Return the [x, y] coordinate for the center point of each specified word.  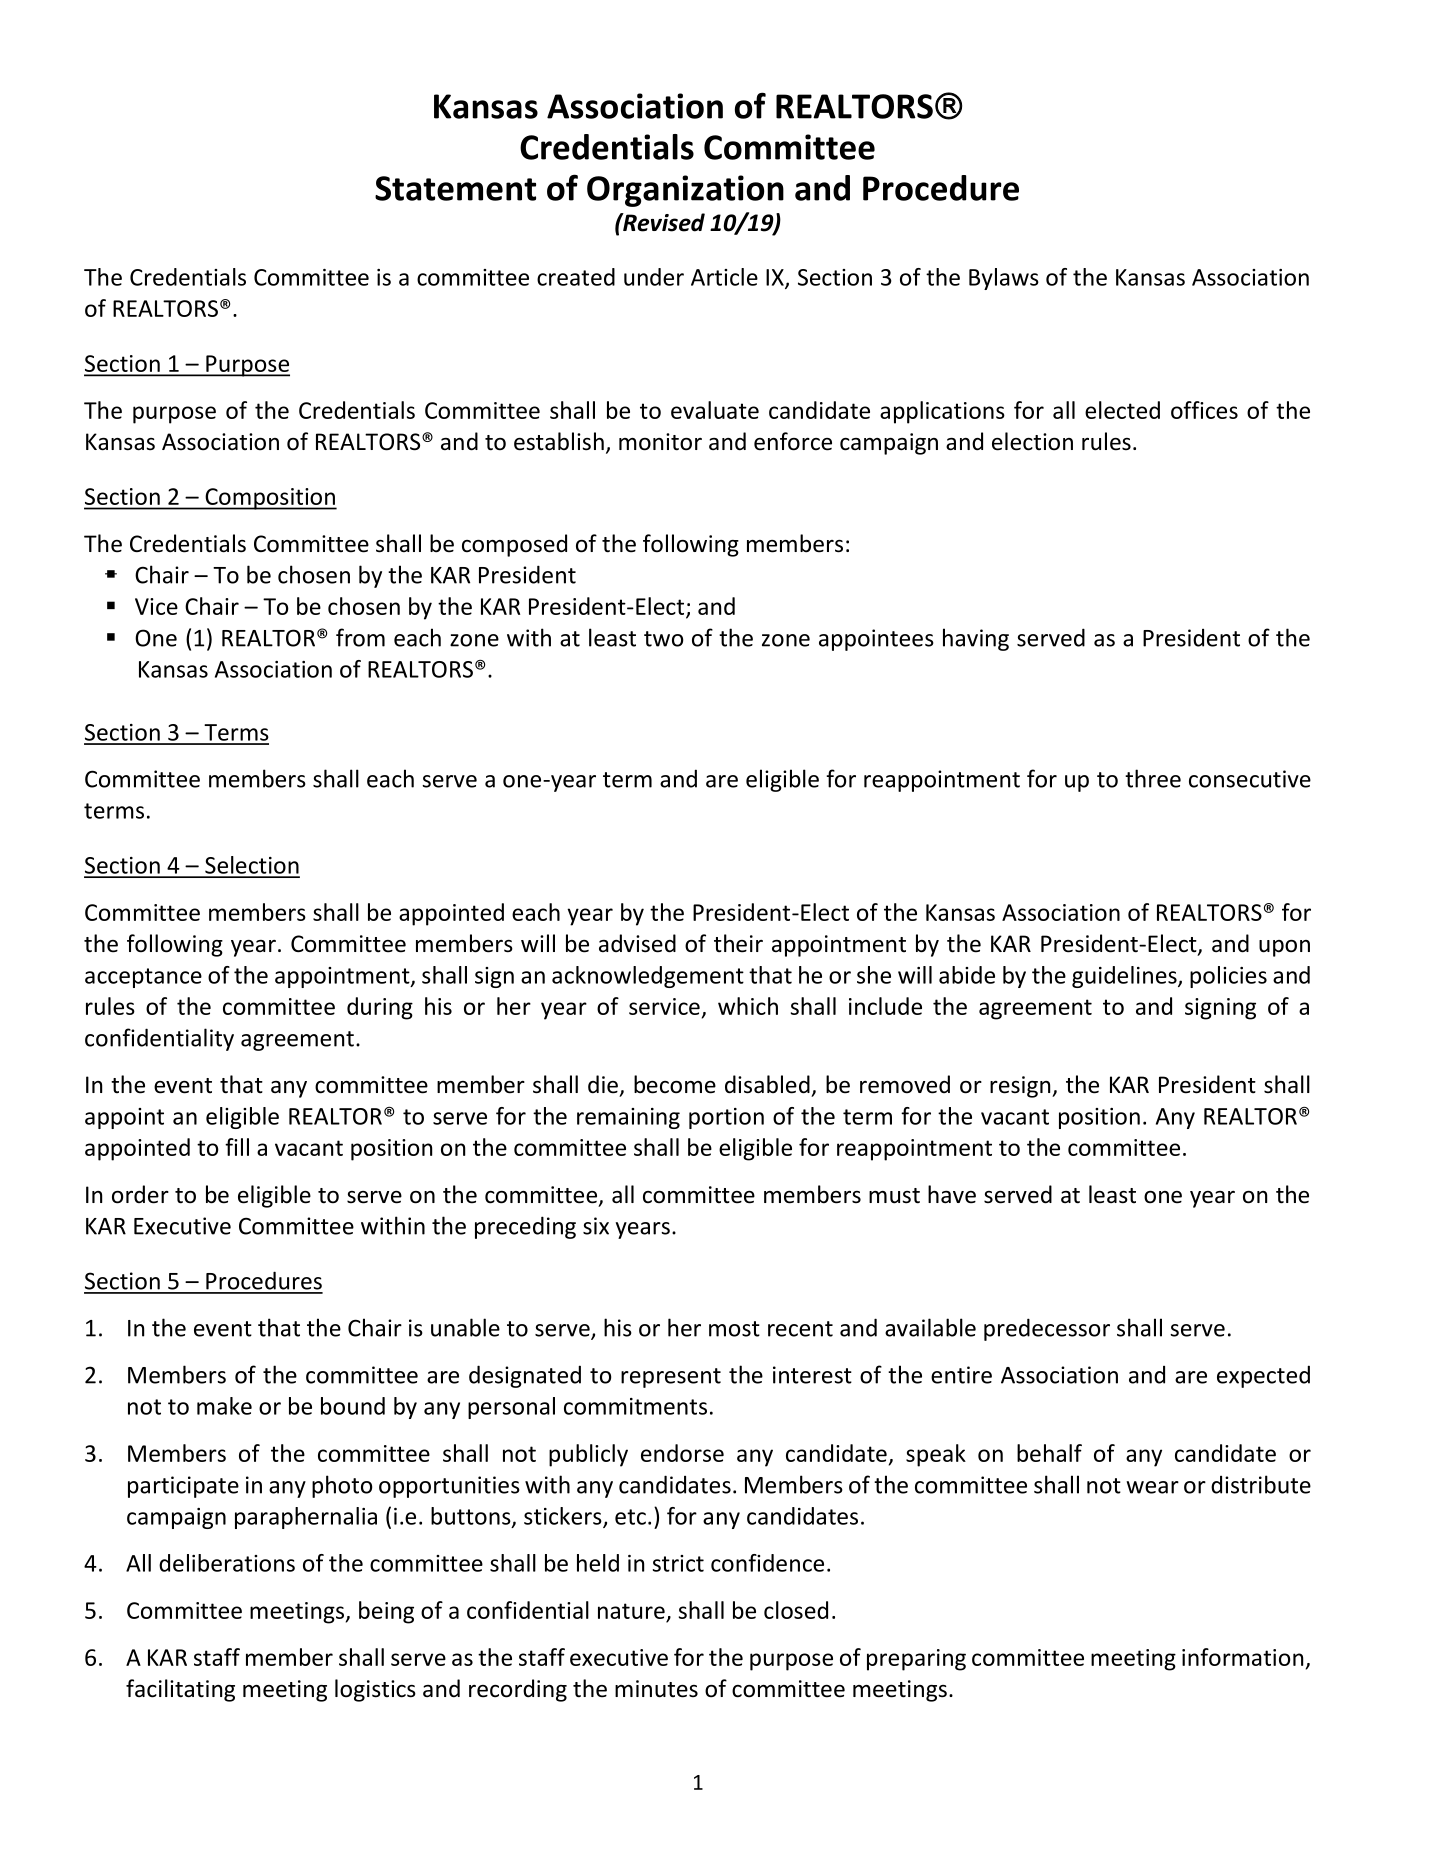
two [663, 639]
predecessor [1047, 1329]
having [976, 639]
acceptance [143, 978]
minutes [656, 1689]
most [734, 1329]
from [360, 637]
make [224, 1406]
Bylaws [1004, 279]
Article [724, 277]
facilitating [180, 1690]
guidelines [1125, 977]
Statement [455, 188]
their [738, 943]
